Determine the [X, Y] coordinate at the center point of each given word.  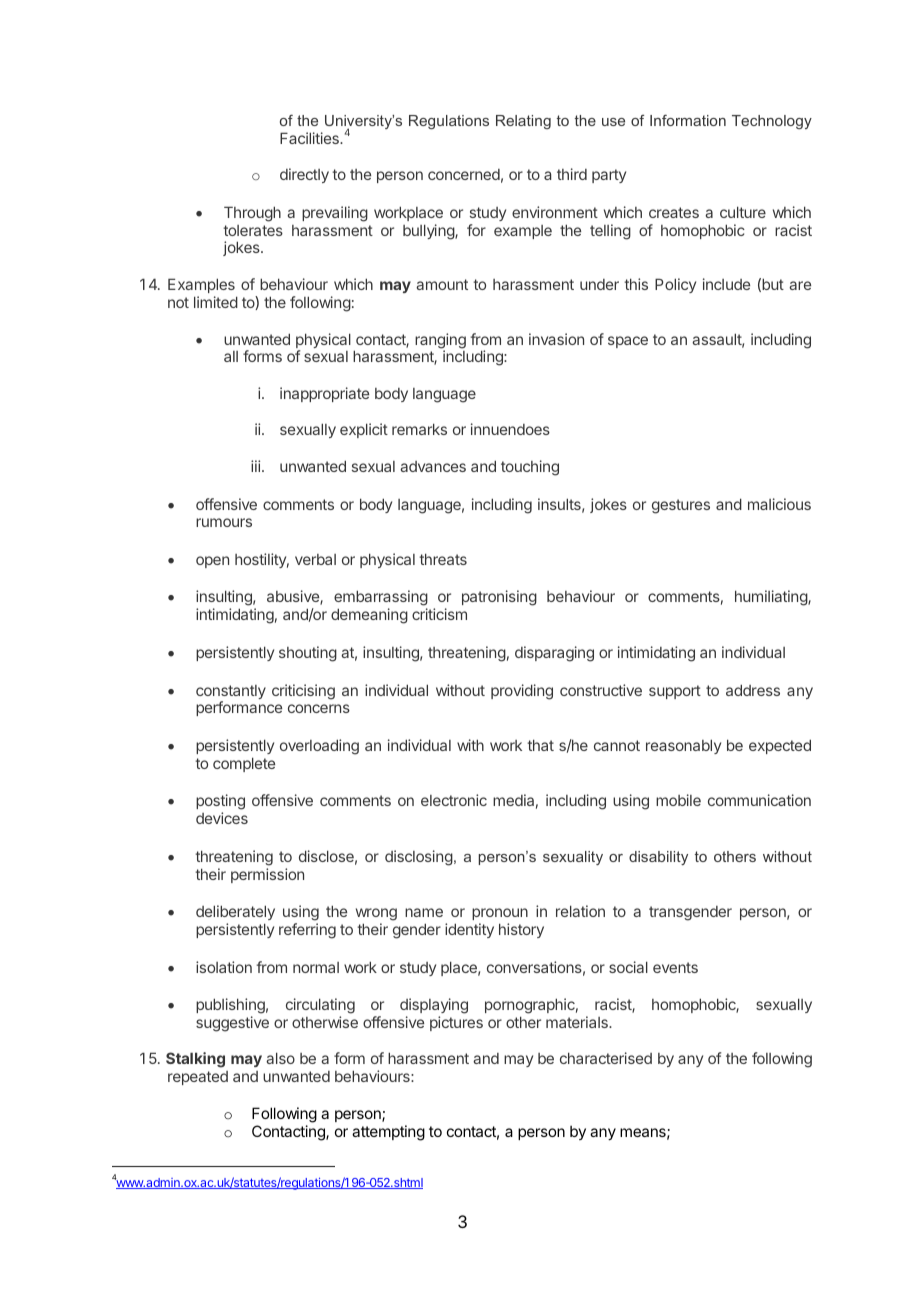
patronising [499, 598]
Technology [772, 122]
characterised [606, 1058]
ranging [440, 342]
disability [658, 858]
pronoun [500, 914]
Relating [523, 122]
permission [267, 875]
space [628, 342]
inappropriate [324, 394]
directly [304, 175]
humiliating [772, 598]
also [280, 1058]
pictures [456, 1023]
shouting [308, 654]
